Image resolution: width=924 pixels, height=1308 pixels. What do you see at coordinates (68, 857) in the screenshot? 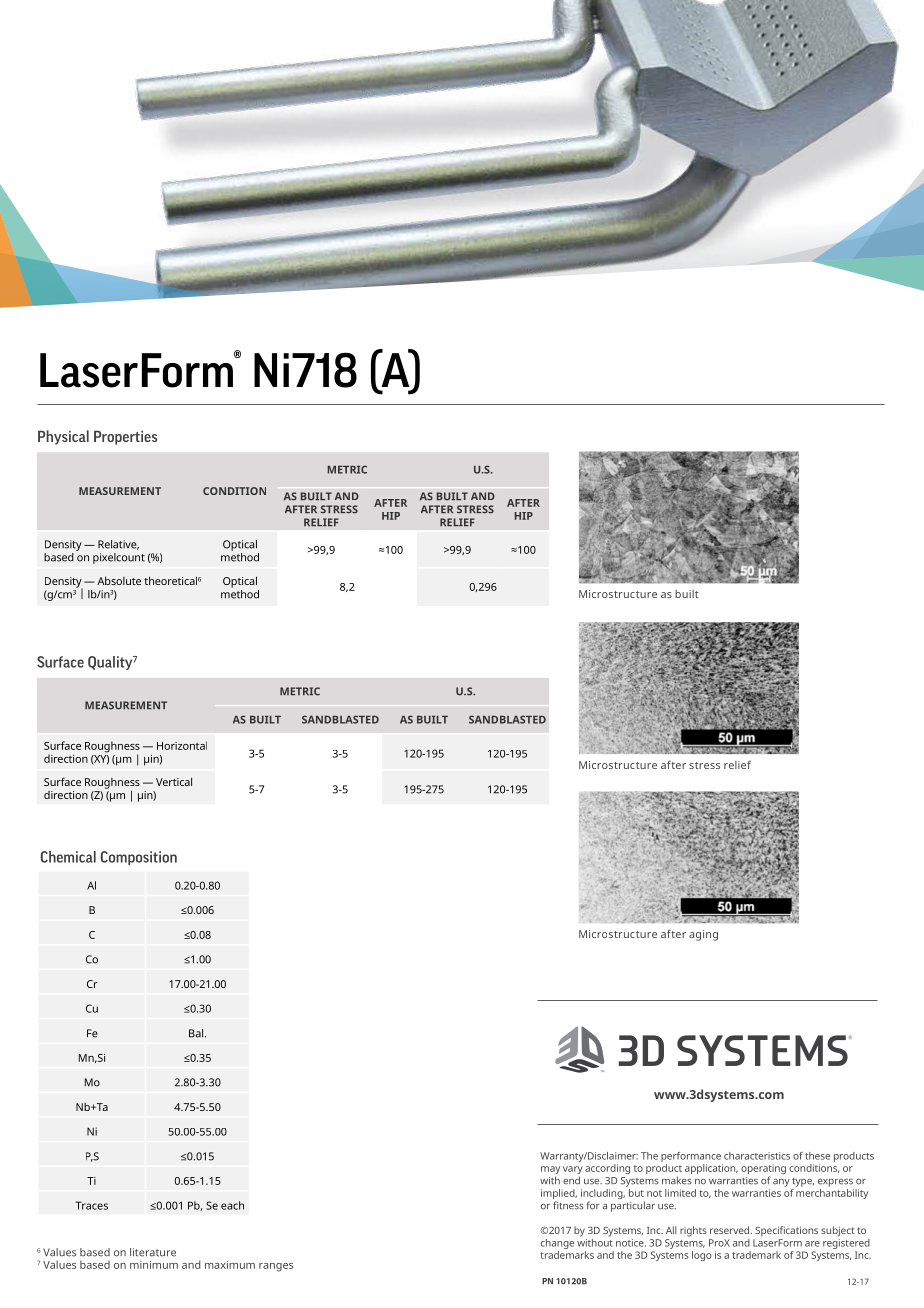
I see `Chemical` at bounding box center [68, 857].
